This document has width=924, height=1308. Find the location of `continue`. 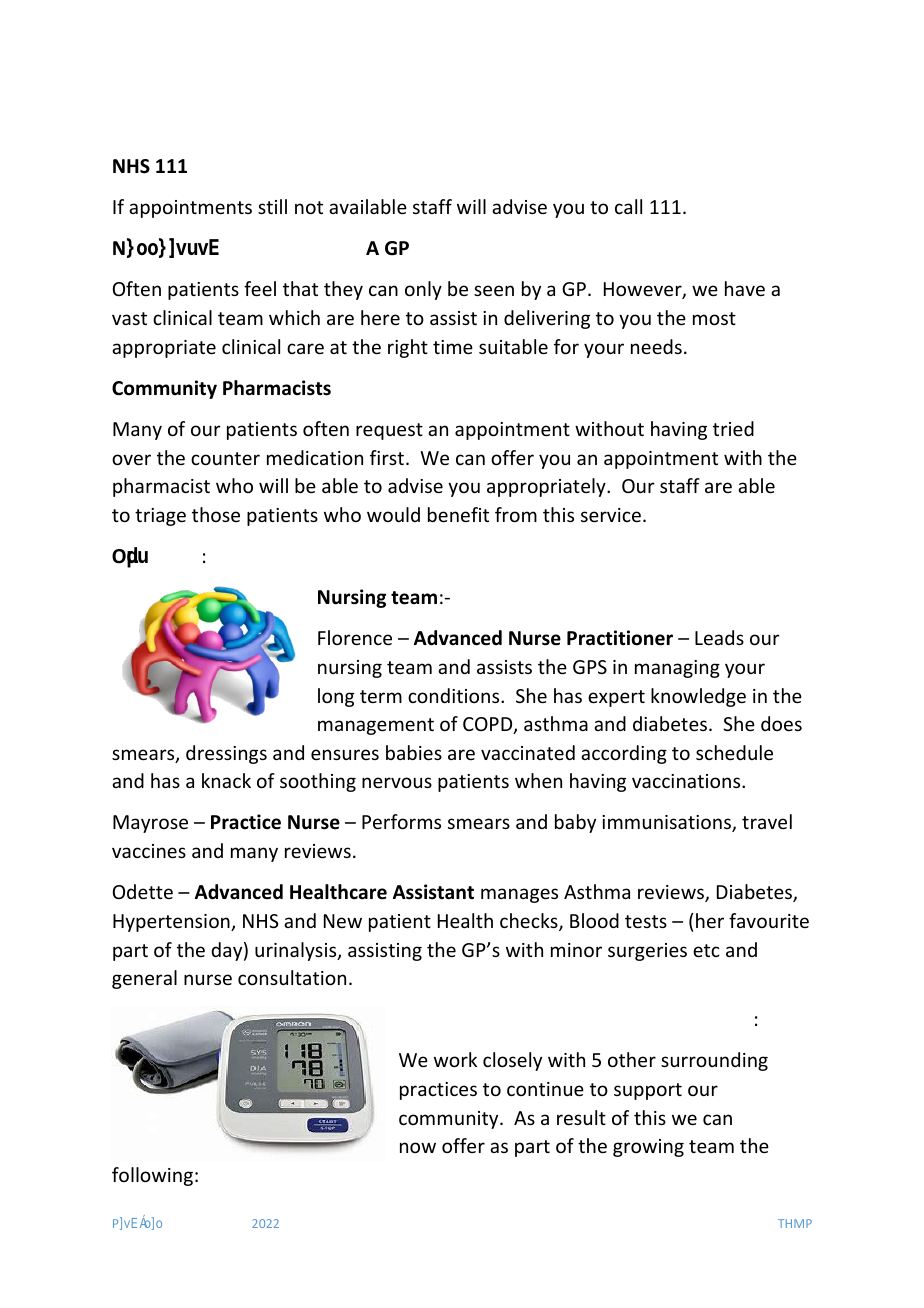

continue is located at coordinates (545, 1089).
